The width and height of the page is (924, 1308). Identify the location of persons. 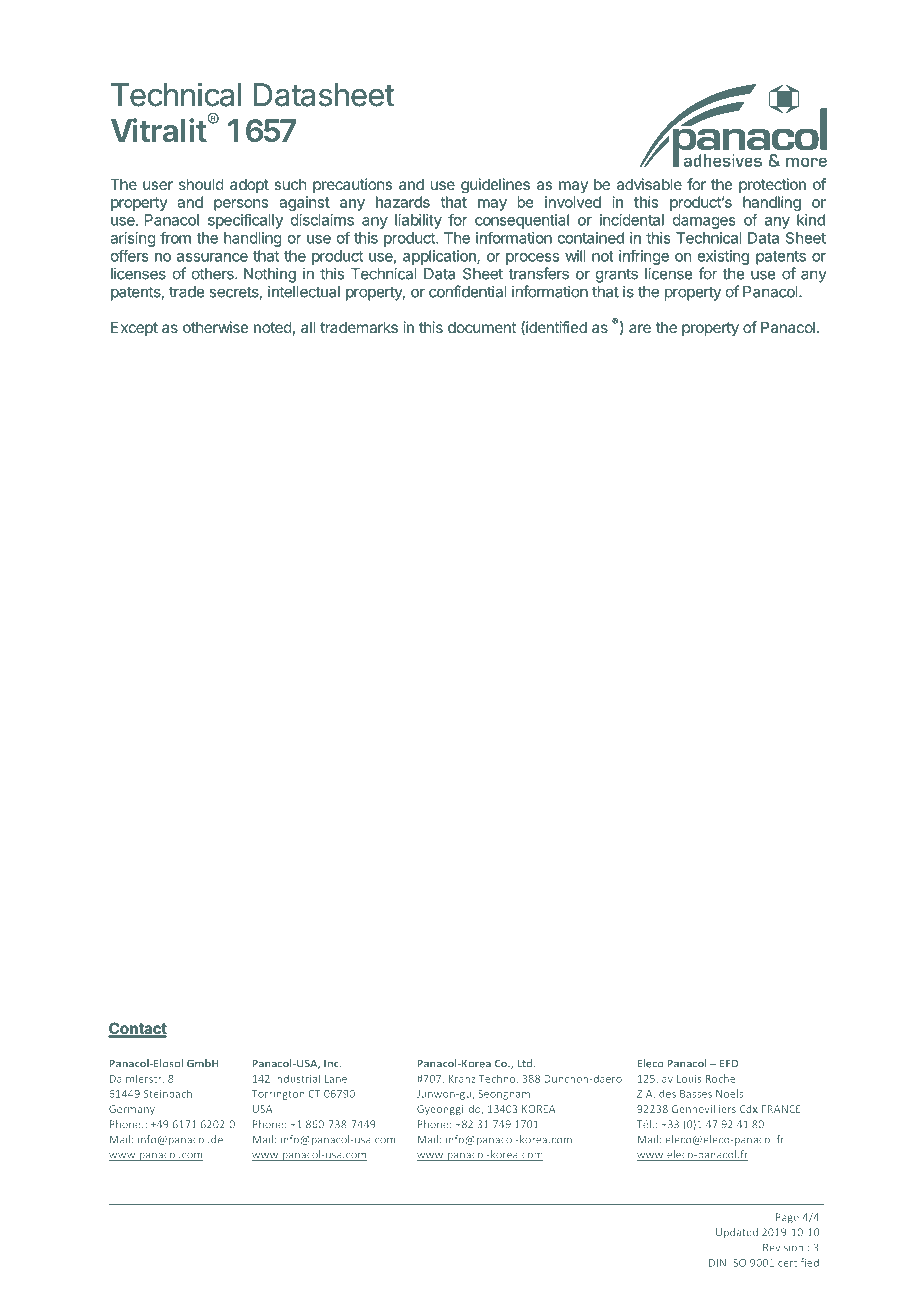
(241, 205).
